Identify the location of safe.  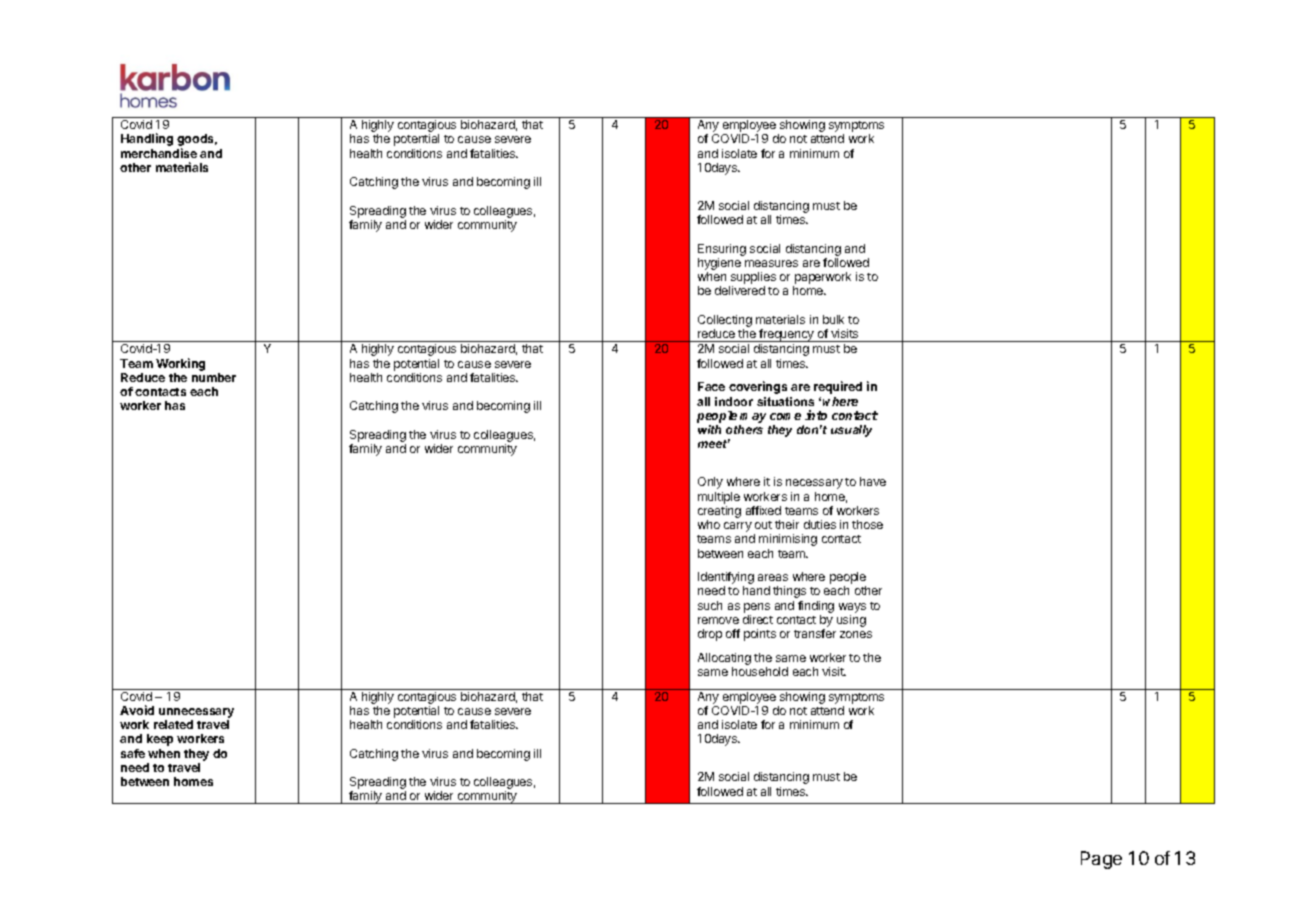
(133, 753).
